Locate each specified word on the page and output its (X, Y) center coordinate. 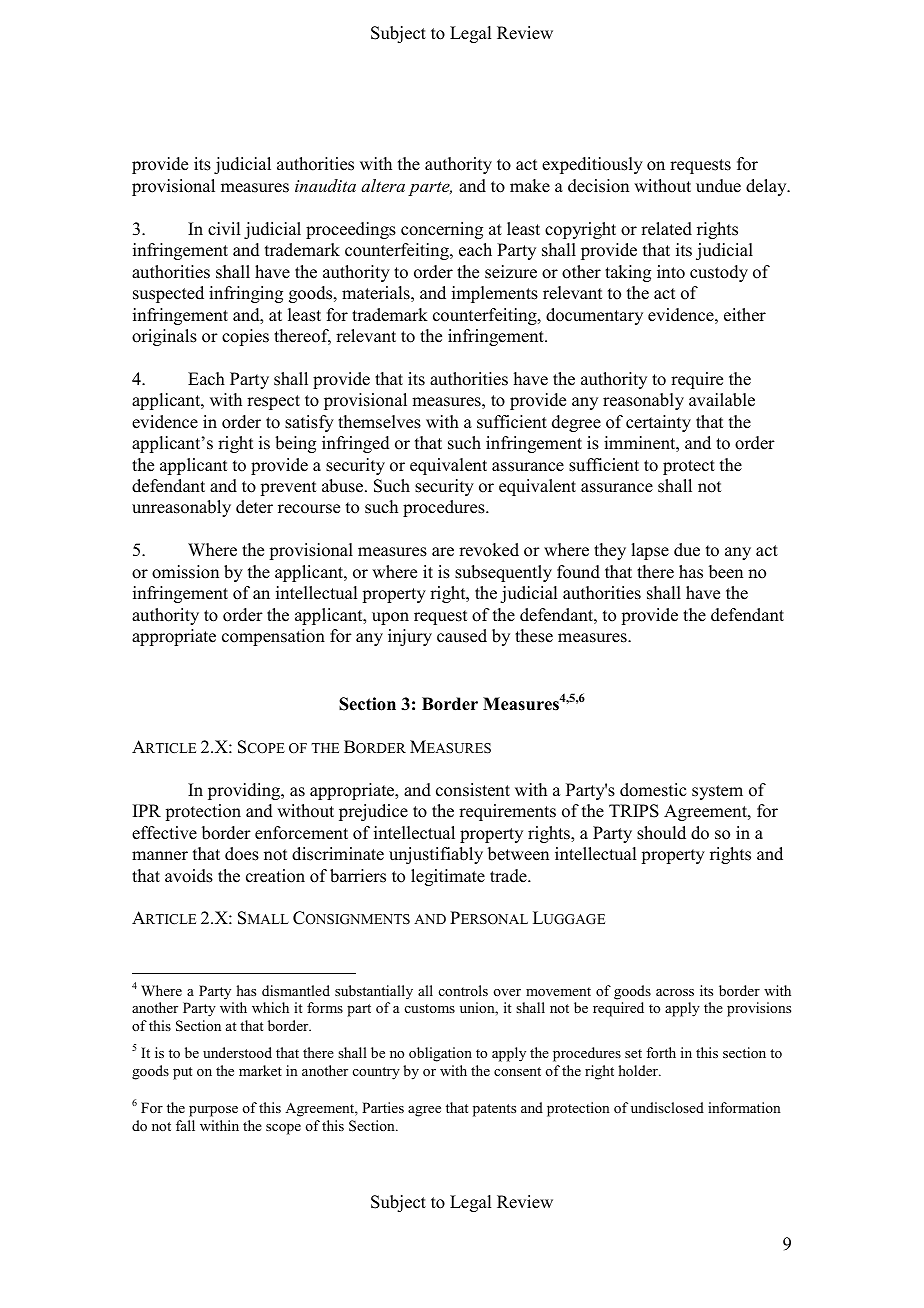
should (661, 833)
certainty (658, 423)
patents (494, 1110)
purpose (213, 1111)
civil (224, 229)
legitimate (448, 877)
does (242, 854)
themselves (379, 422)
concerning (442, 230)
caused (462, 636)
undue (718, 186)
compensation (273, 637)
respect (273, 402)
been (726, 572)
